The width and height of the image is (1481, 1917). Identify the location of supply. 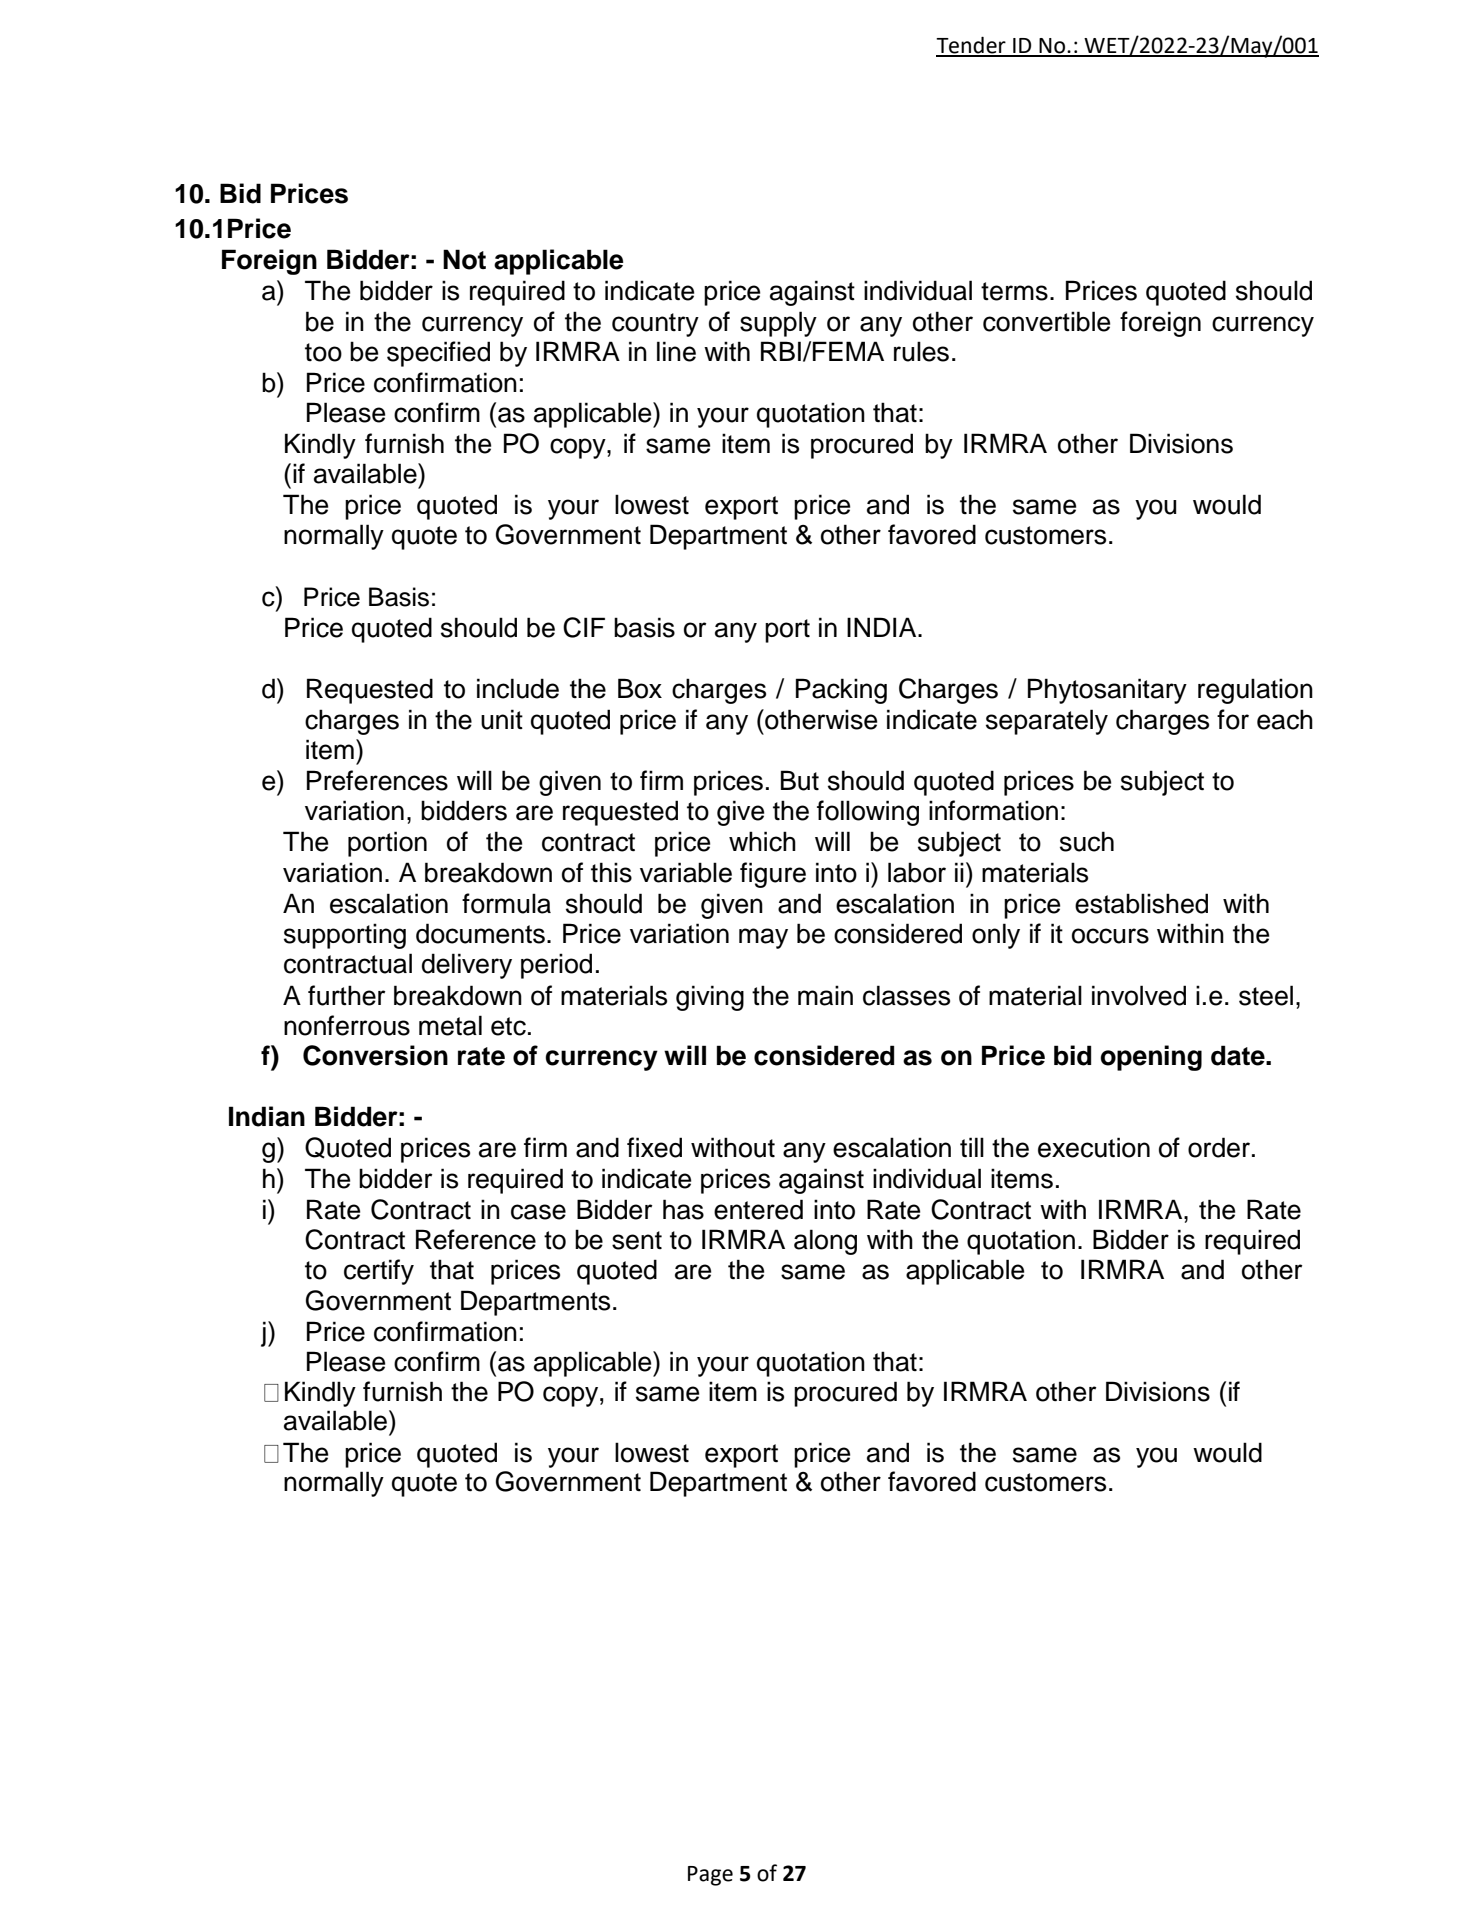
(778, 324).
